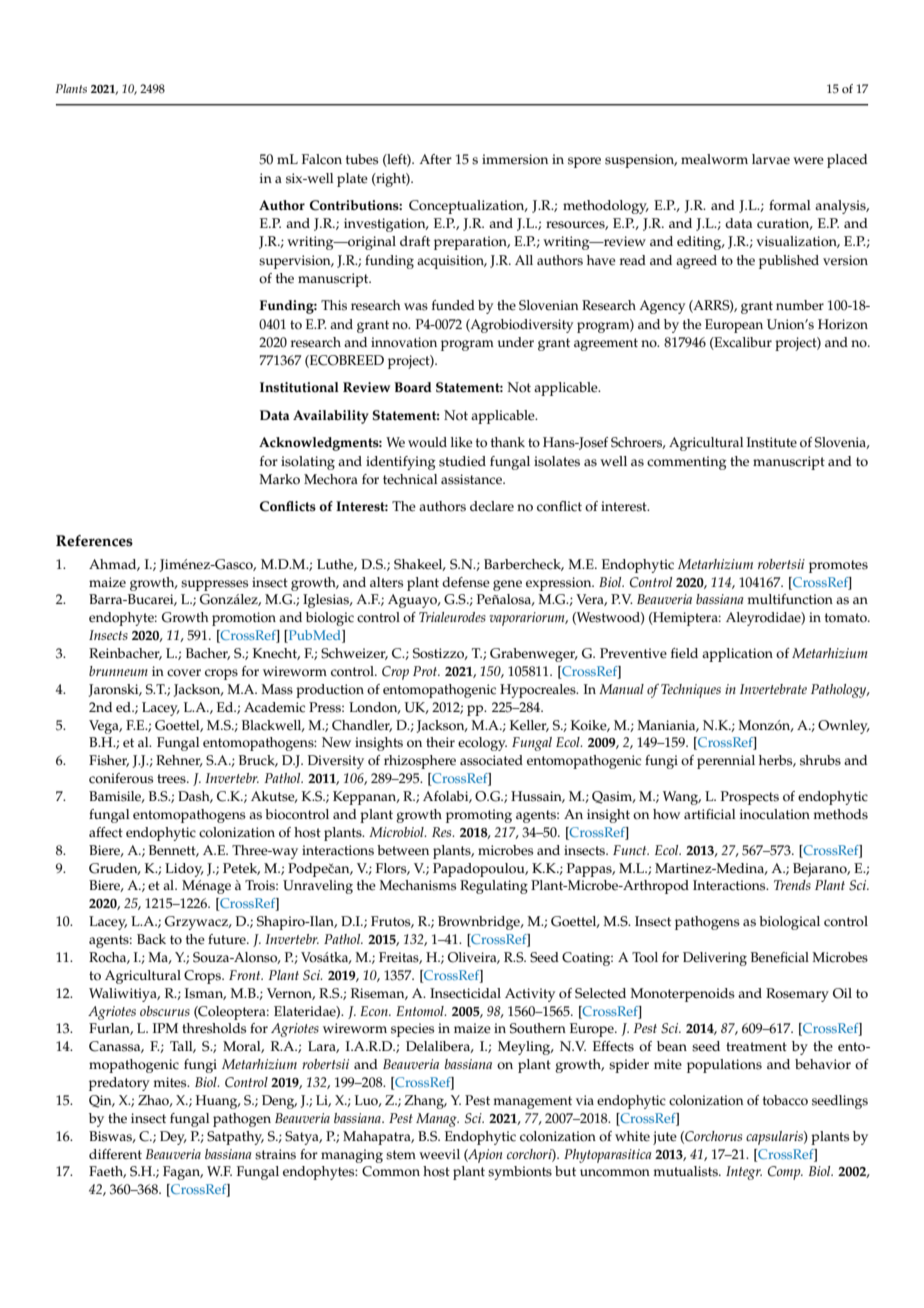 The image size is (924, 1308). I want to click on cover, so click(184, 673).
